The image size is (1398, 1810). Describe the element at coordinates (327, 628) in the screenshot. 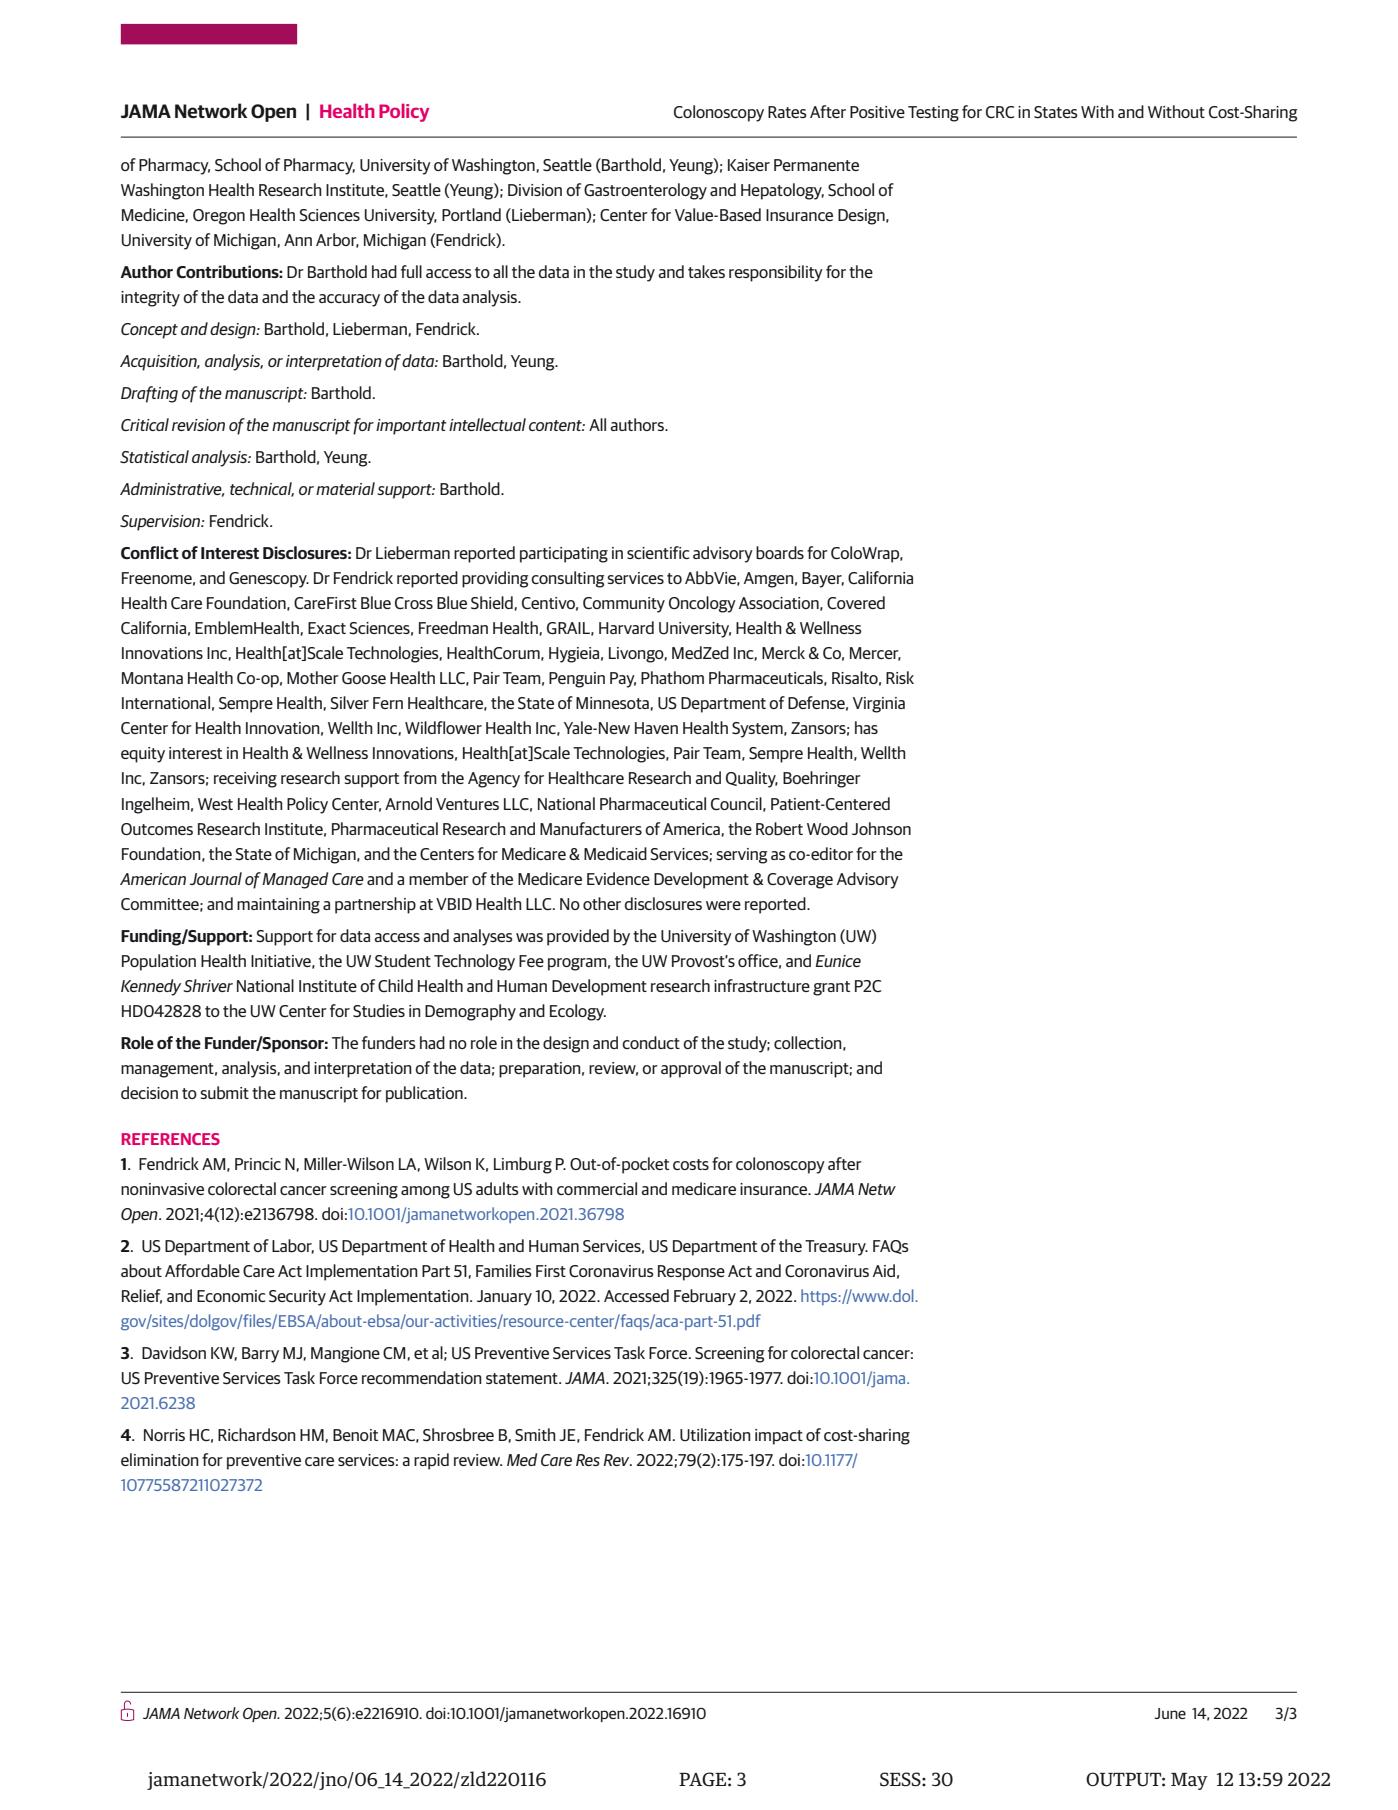

I see `Exact` at that location.
